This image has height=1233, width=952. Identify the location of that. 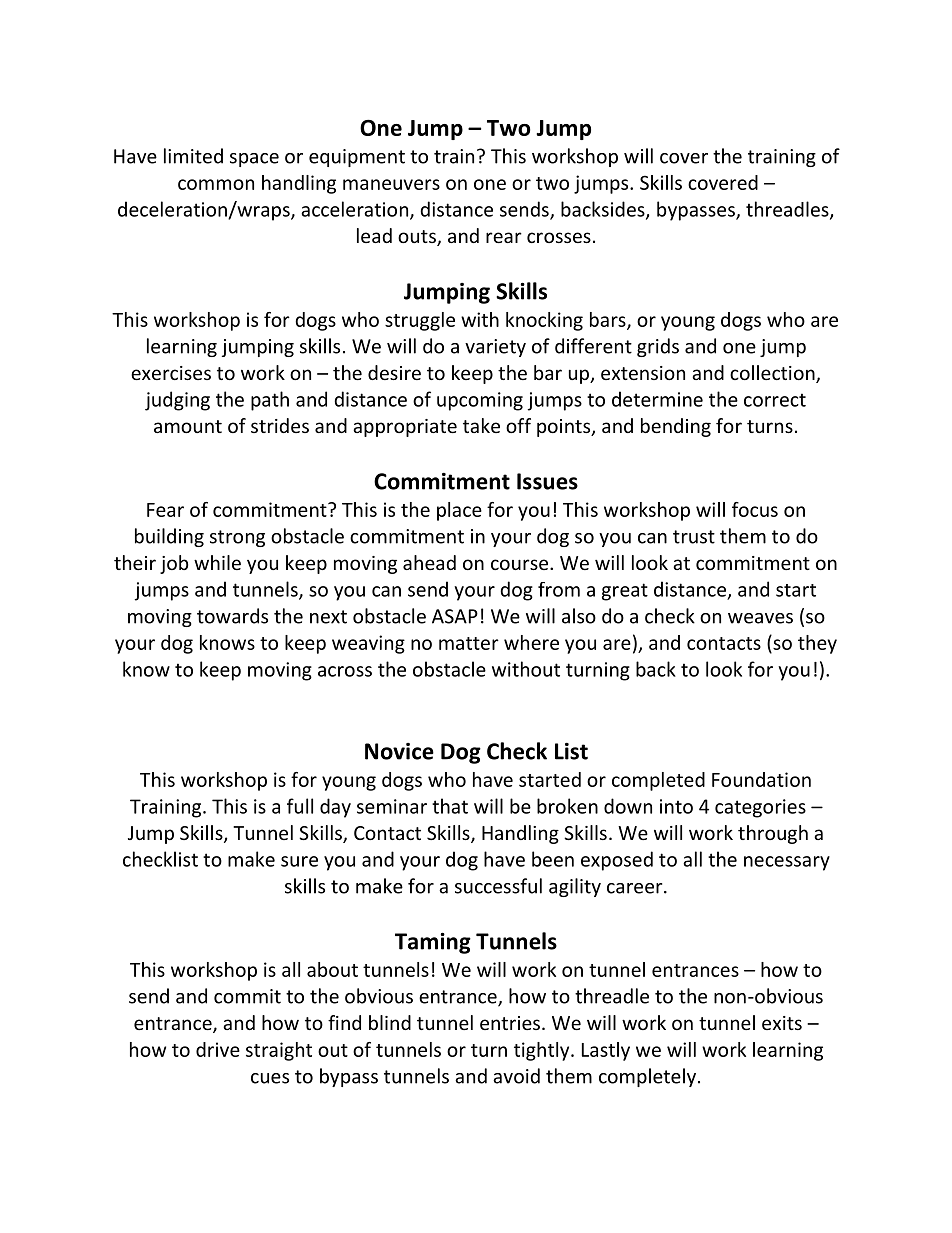
(450, 806).
